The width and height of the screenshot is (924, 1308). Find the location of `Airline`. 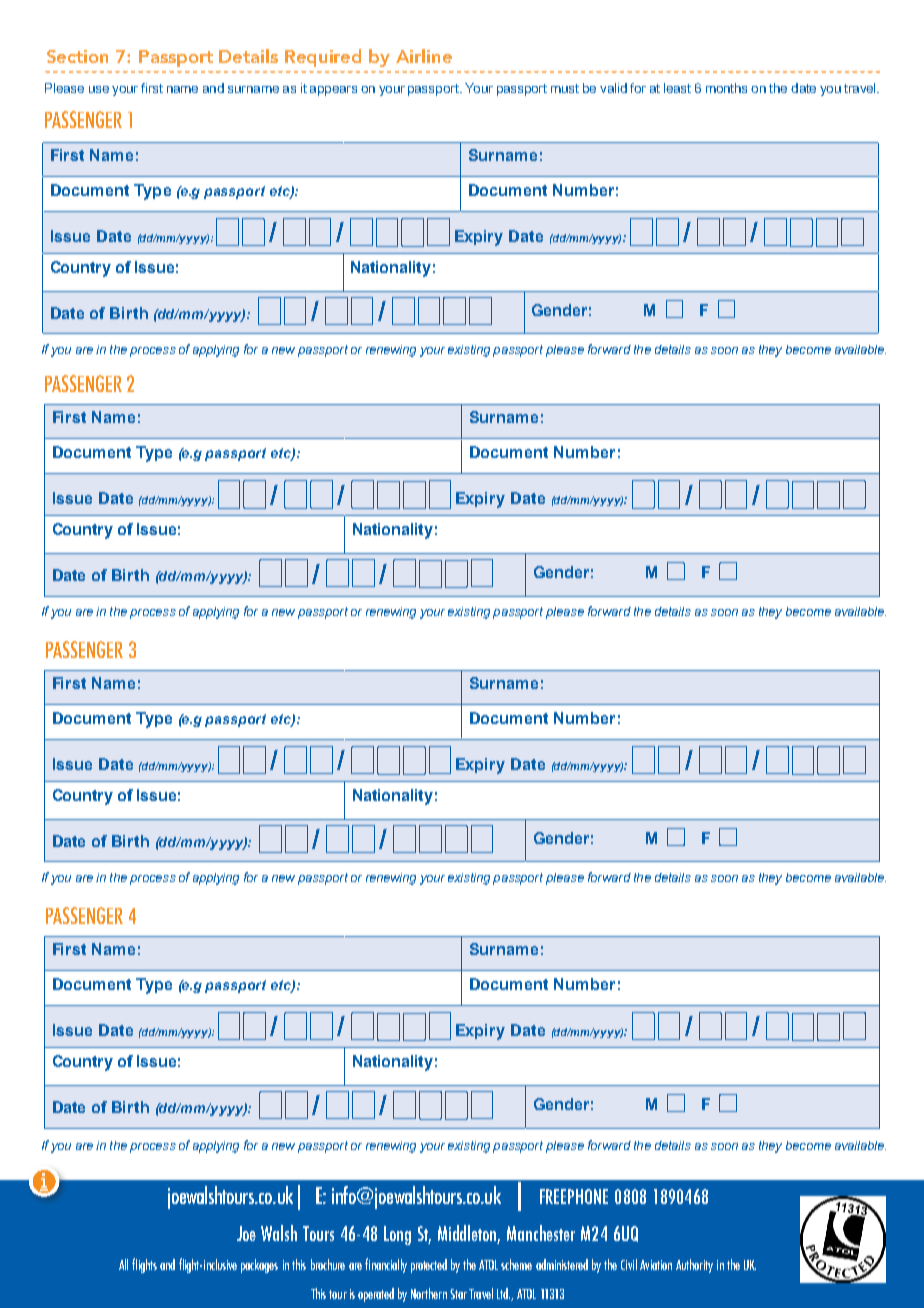

Airline is located at coordinates (424, 56).
